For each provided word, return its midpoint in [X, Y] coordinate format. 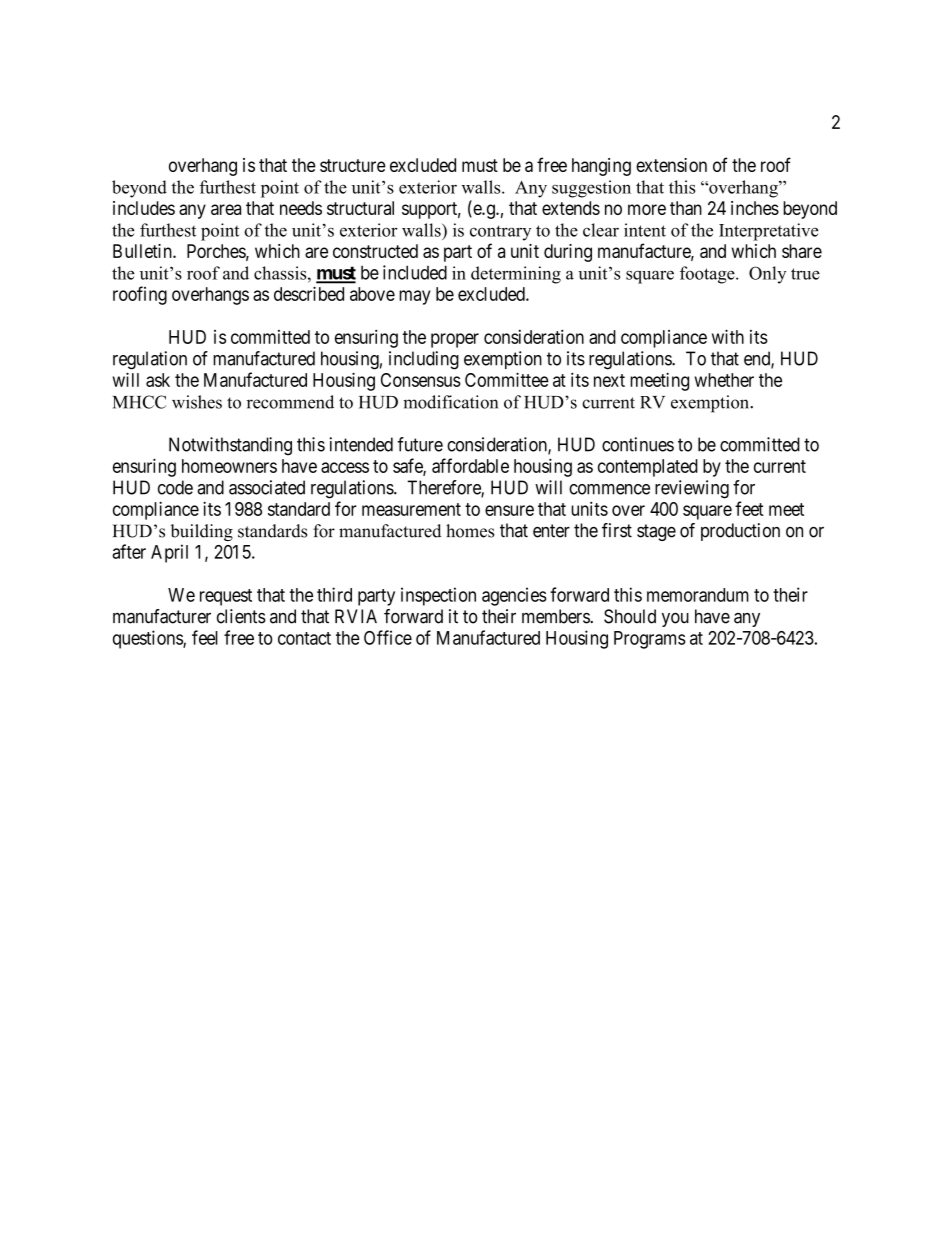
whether [724, 380]
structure [353, 165]
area [226, 209]
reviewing [692, 489]
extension [671, 165]
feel [205, 637]
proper [455, 340]
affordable [470, 465]
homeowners [229, 466]
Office [388, 637]
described [309, 293]
